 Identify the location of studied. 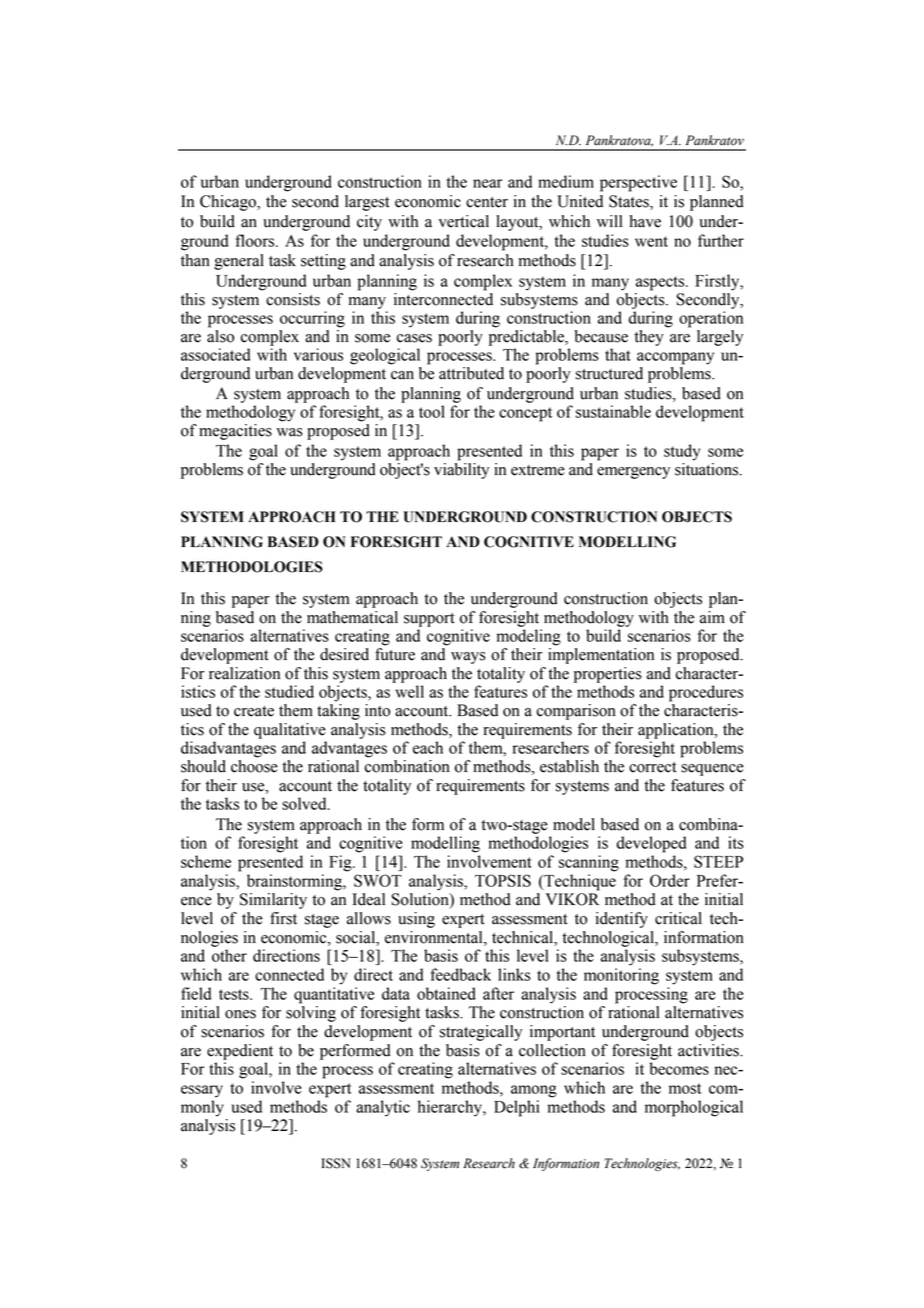
(289, 691).
